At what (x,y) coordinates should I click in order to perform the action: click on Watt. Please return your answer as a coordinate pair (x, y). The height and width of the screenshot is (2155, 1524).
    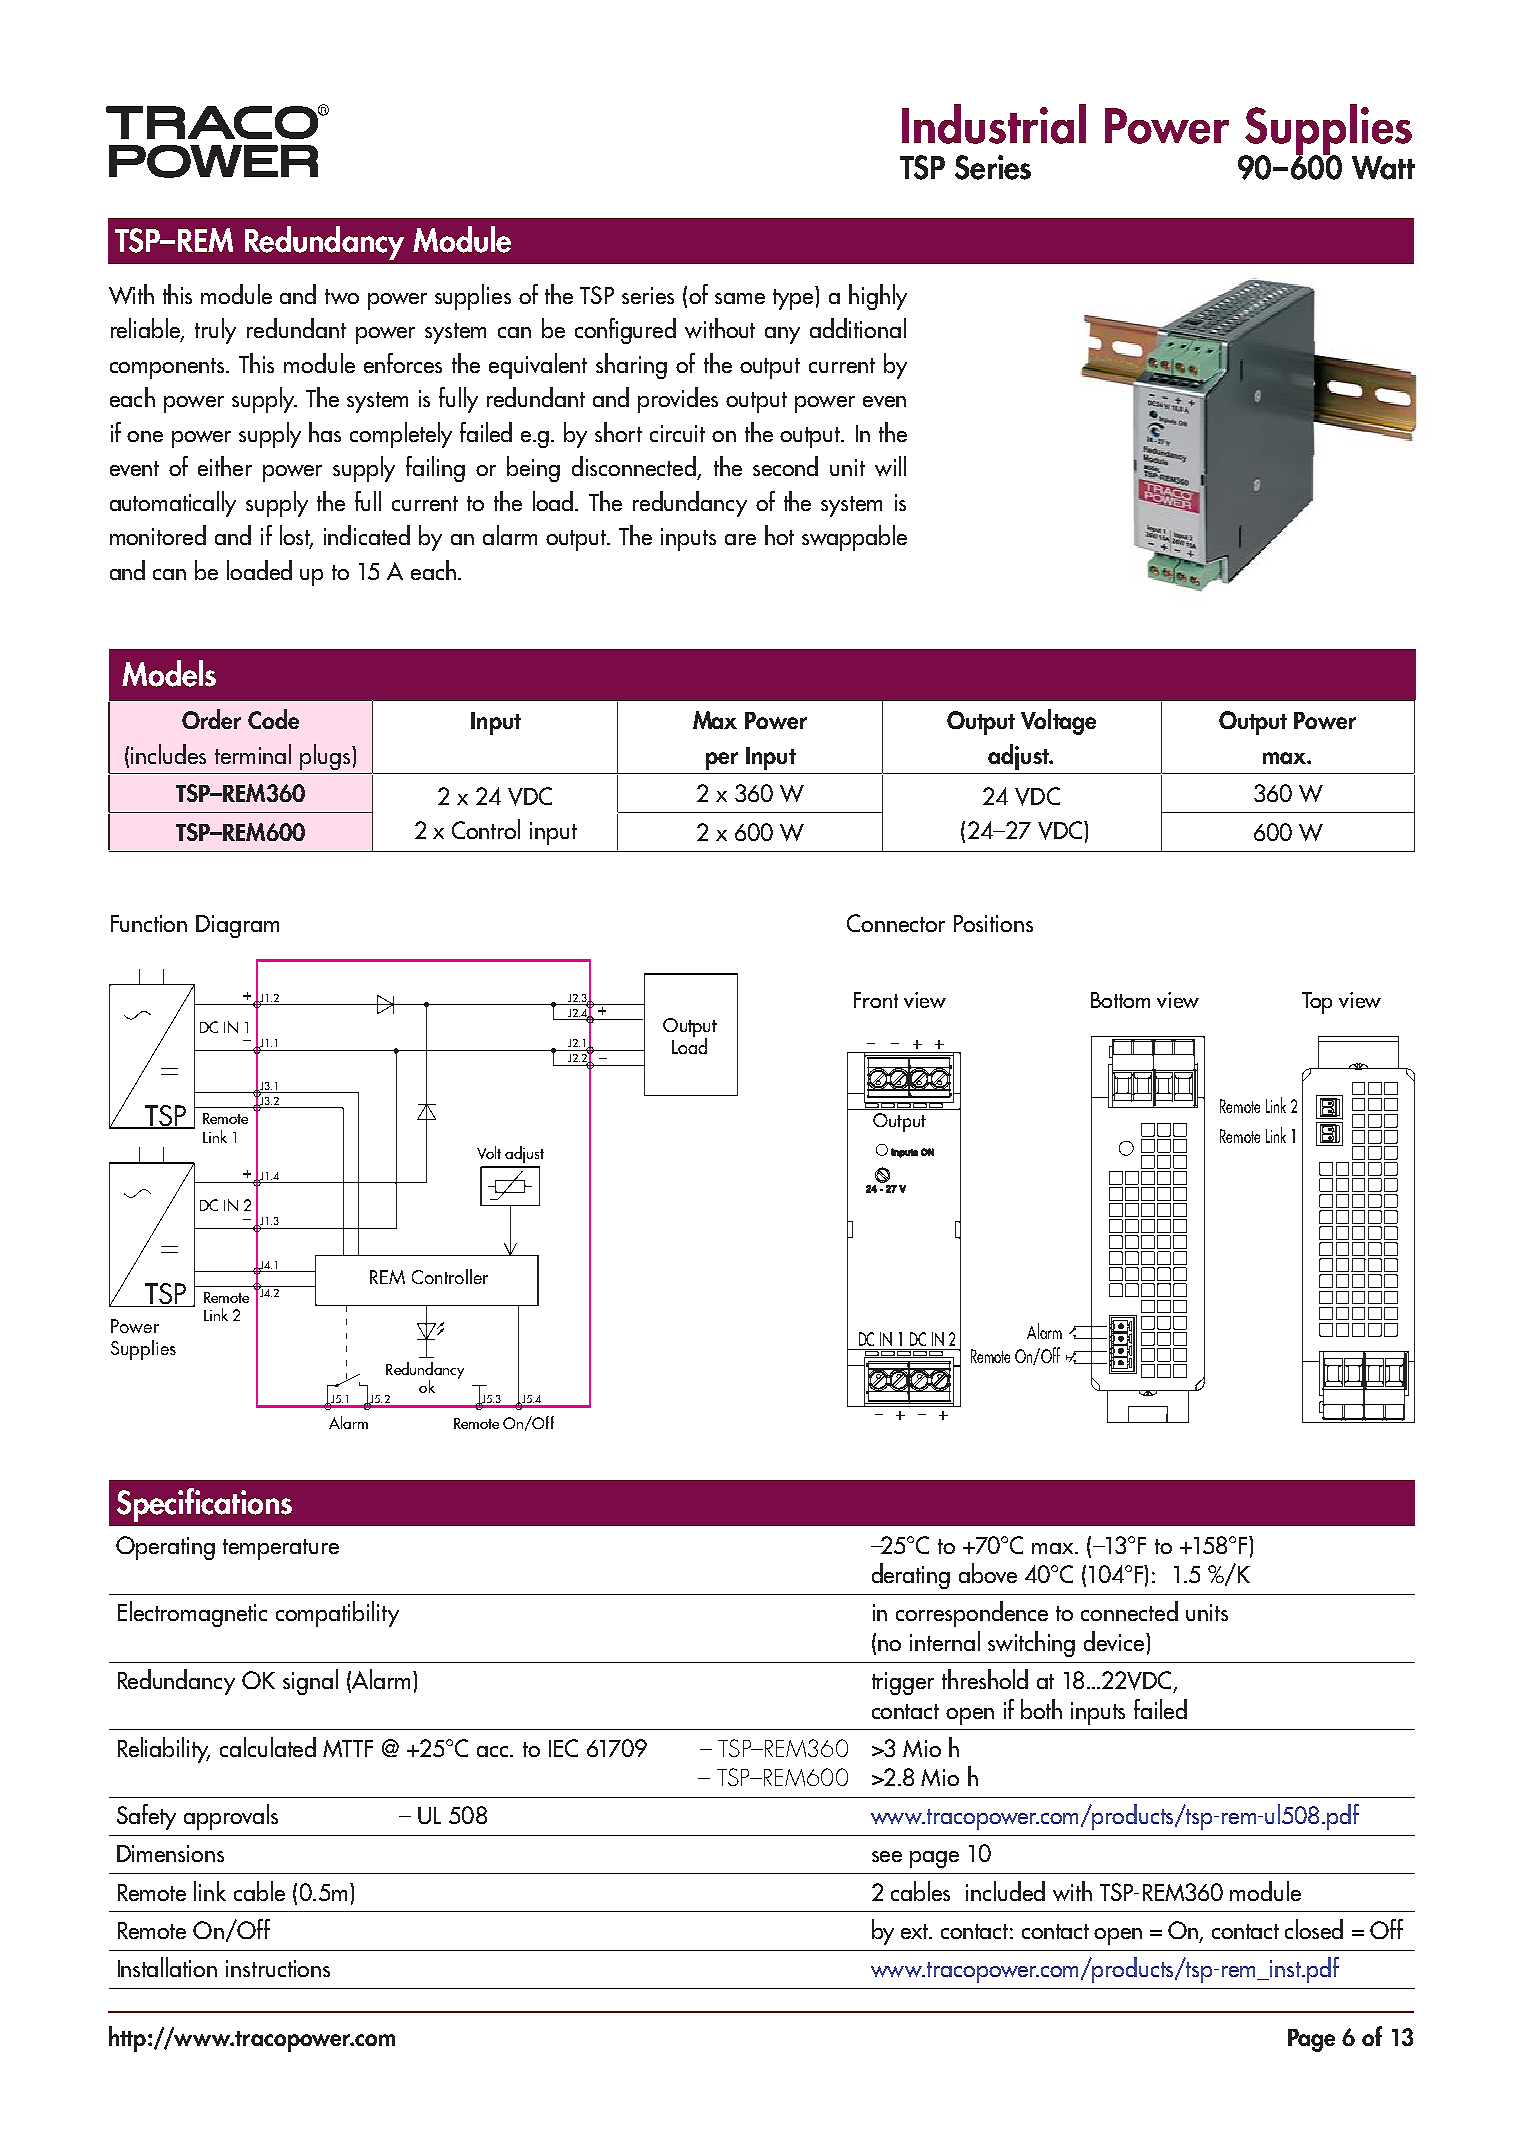
    Looking at the image, I should click on (1383, 168).
